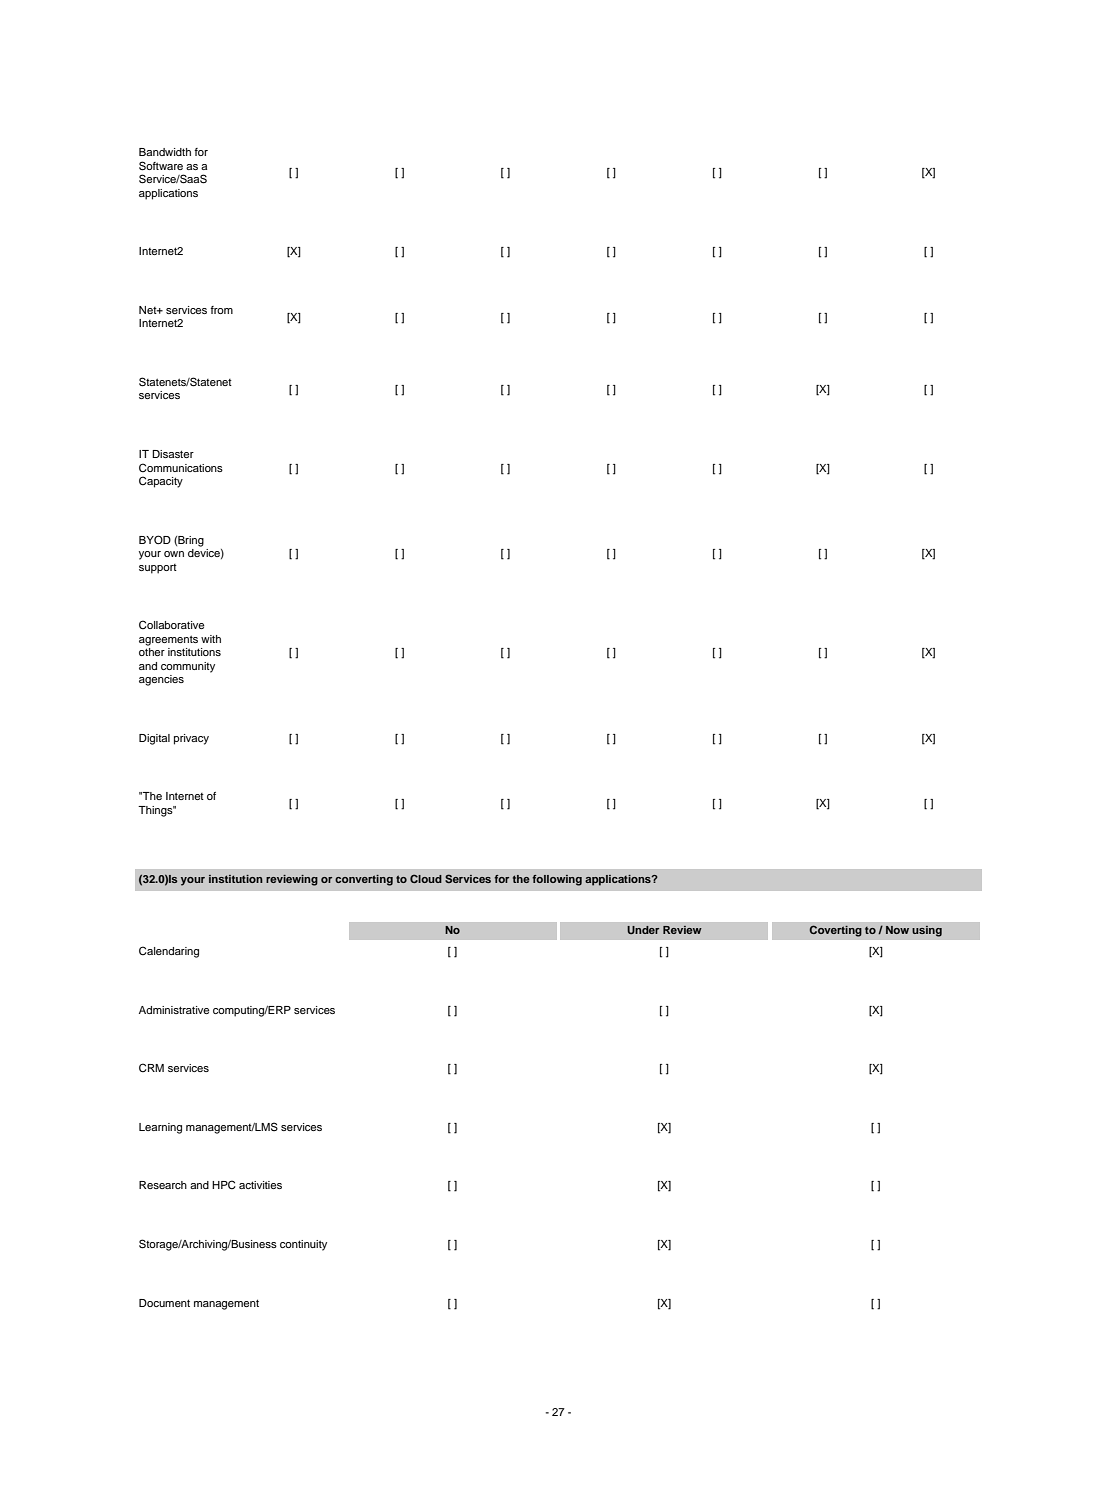  I want to click on Now, so click(897, 930).
